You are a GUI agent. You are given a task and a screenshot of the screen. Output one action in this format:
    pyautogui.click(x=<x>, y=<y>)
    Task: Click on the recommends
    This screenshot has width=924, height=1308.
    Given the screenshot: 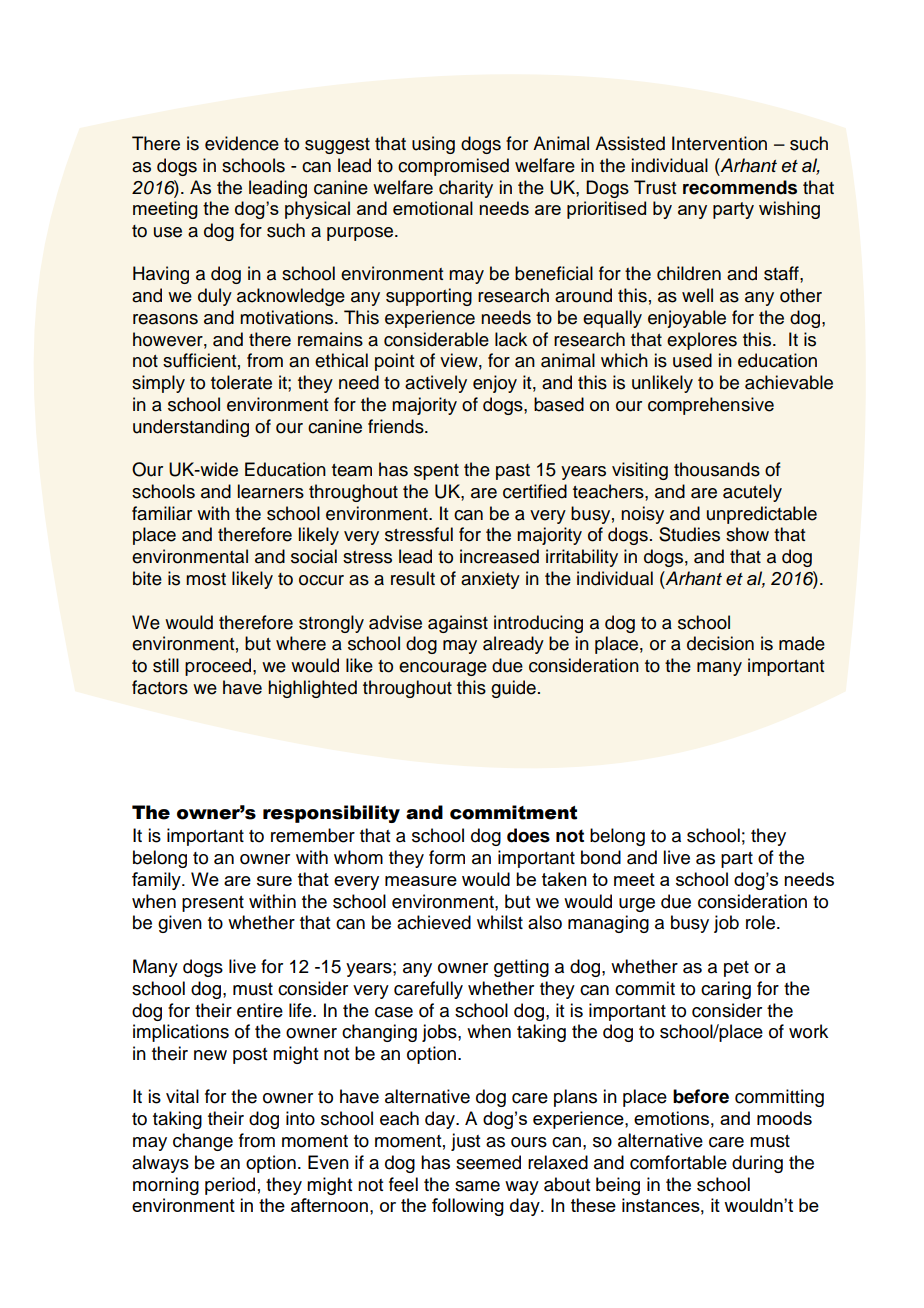 What is the action you would take?
    pyautogui.click(x=740, y=187)
